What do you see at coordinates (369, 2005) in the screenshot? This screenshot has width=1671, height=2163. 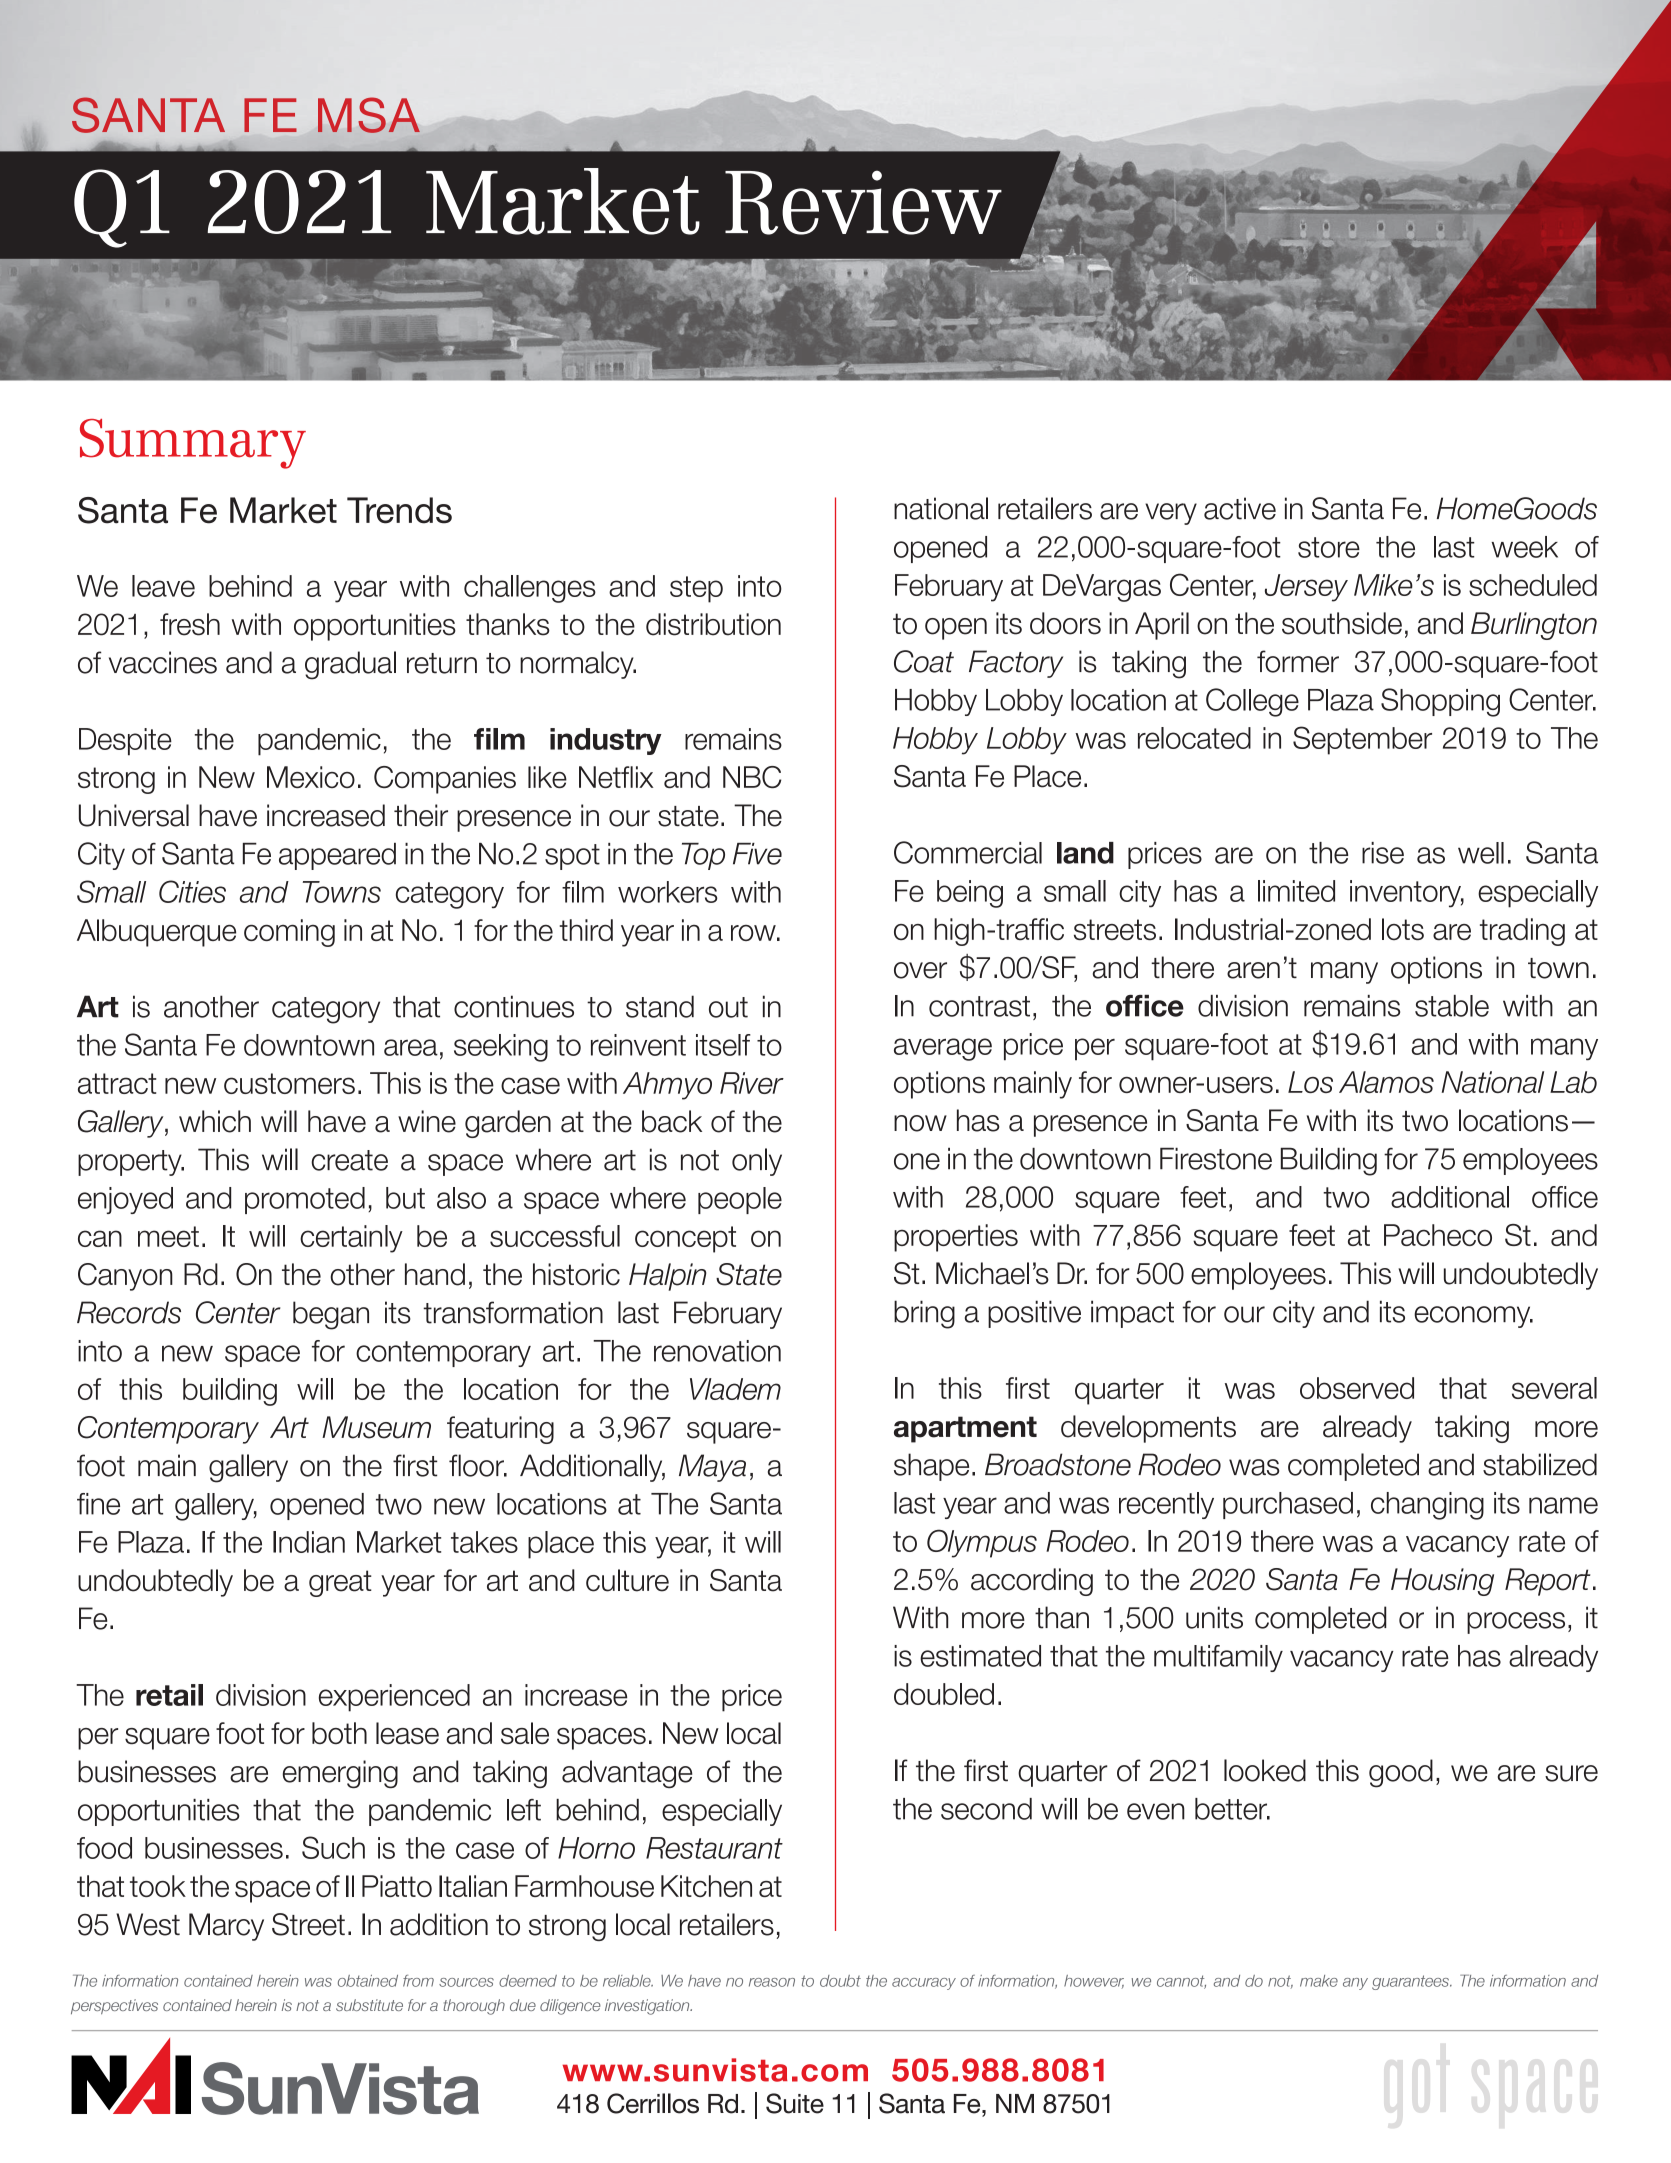 I see `substitute` at bounding box center [369, 2005].
